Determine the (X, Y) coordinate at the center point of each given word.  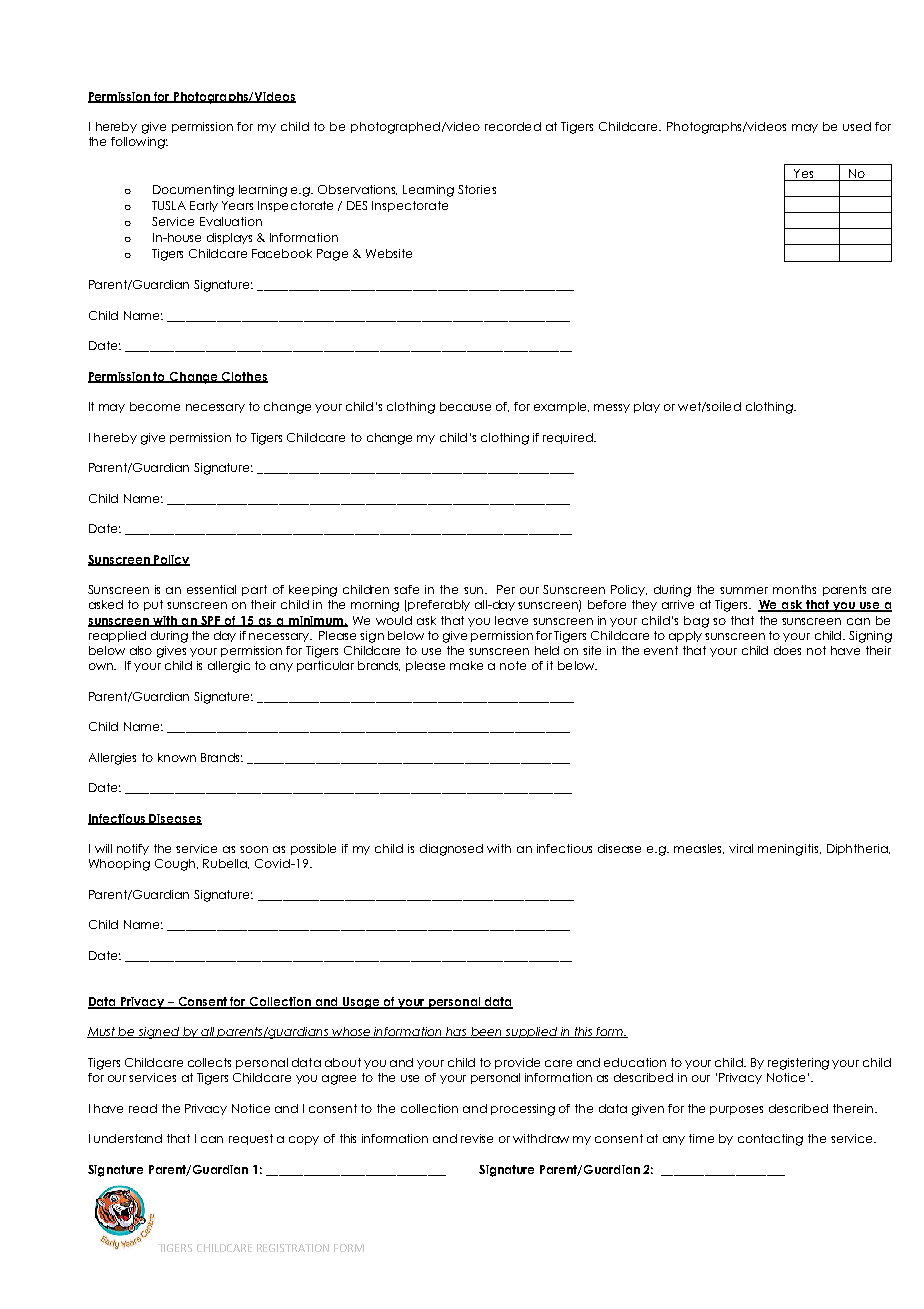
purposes (736, 1110)
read (143, 1108)
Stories (477, 189)
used (857, 126)
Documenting (193, 191)
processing (523, 1110)
